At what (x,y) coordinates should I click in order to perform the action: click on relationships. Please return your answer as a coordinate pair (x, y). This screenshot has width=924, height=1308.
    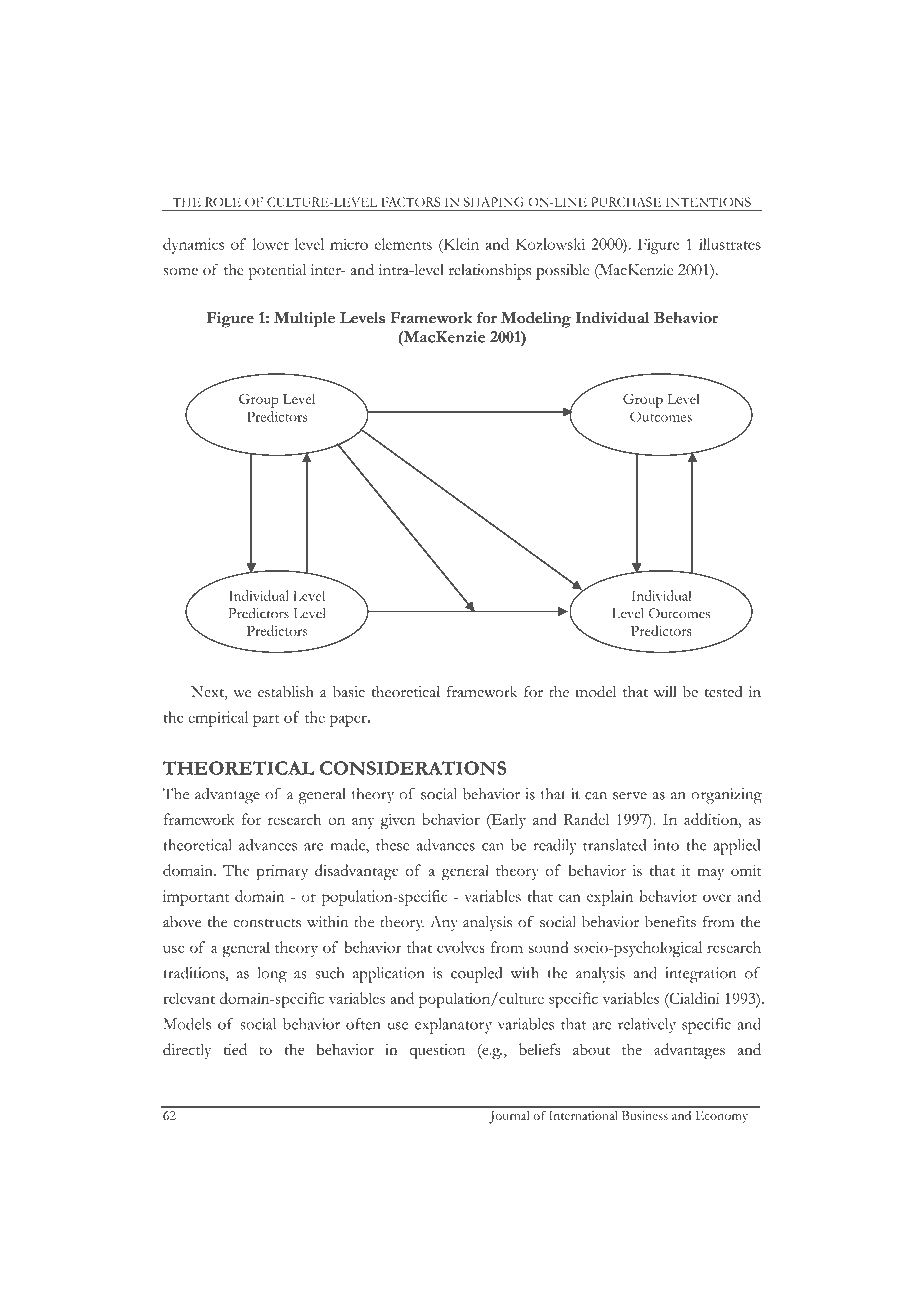
    Looking at the image, I should click on (490, 272).
